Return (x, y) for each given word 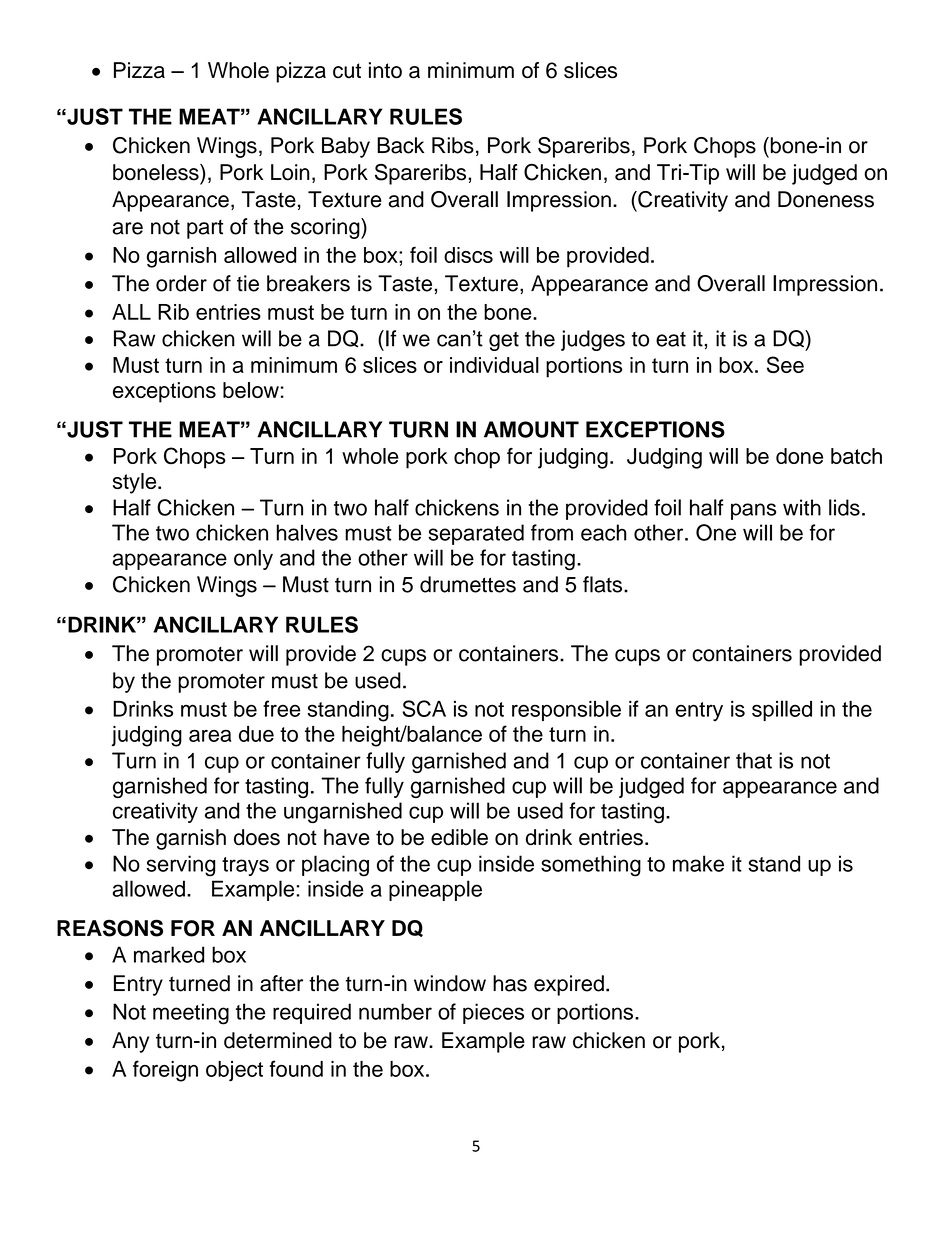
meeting (191, 1014)
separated (476, 534)
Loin (290, 172)
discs (468, 255)
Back (400, 145)
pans (753, 511)
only (253, 559)
